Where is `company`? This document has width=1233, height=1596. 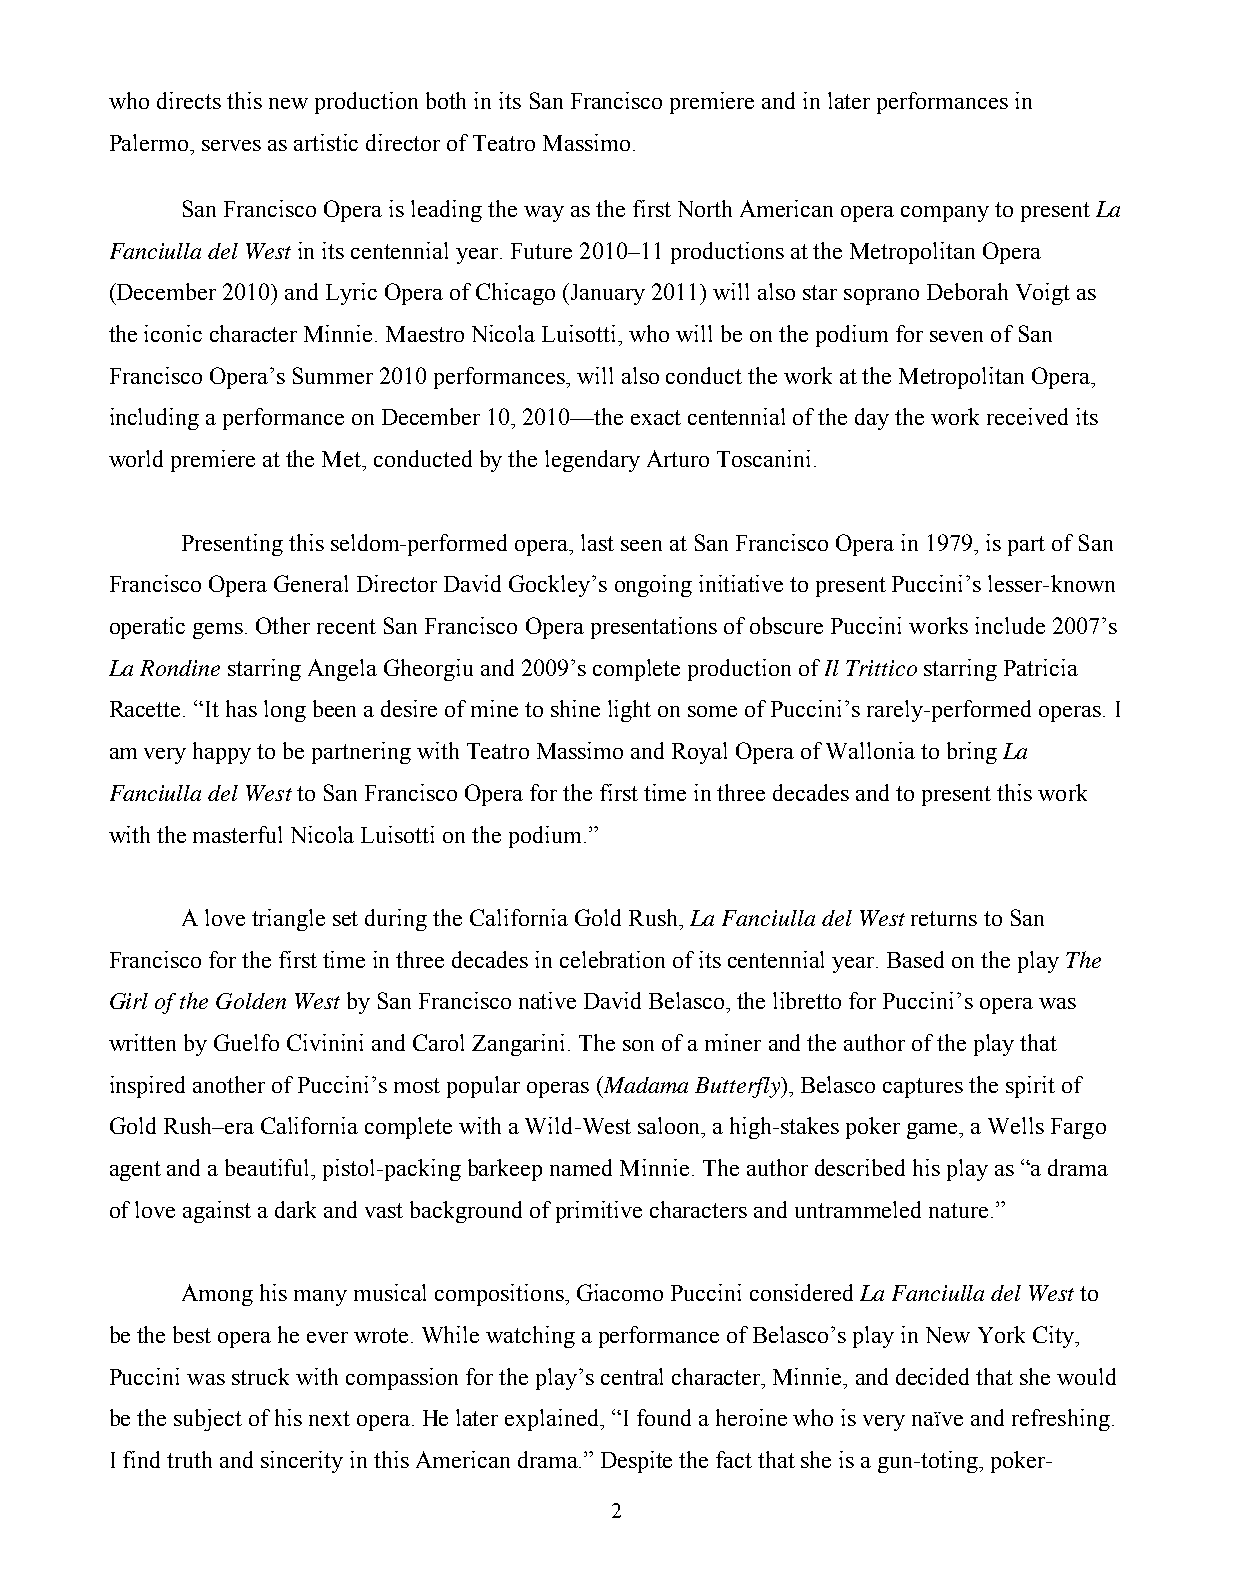 company is located at coordinates (945, 214).
